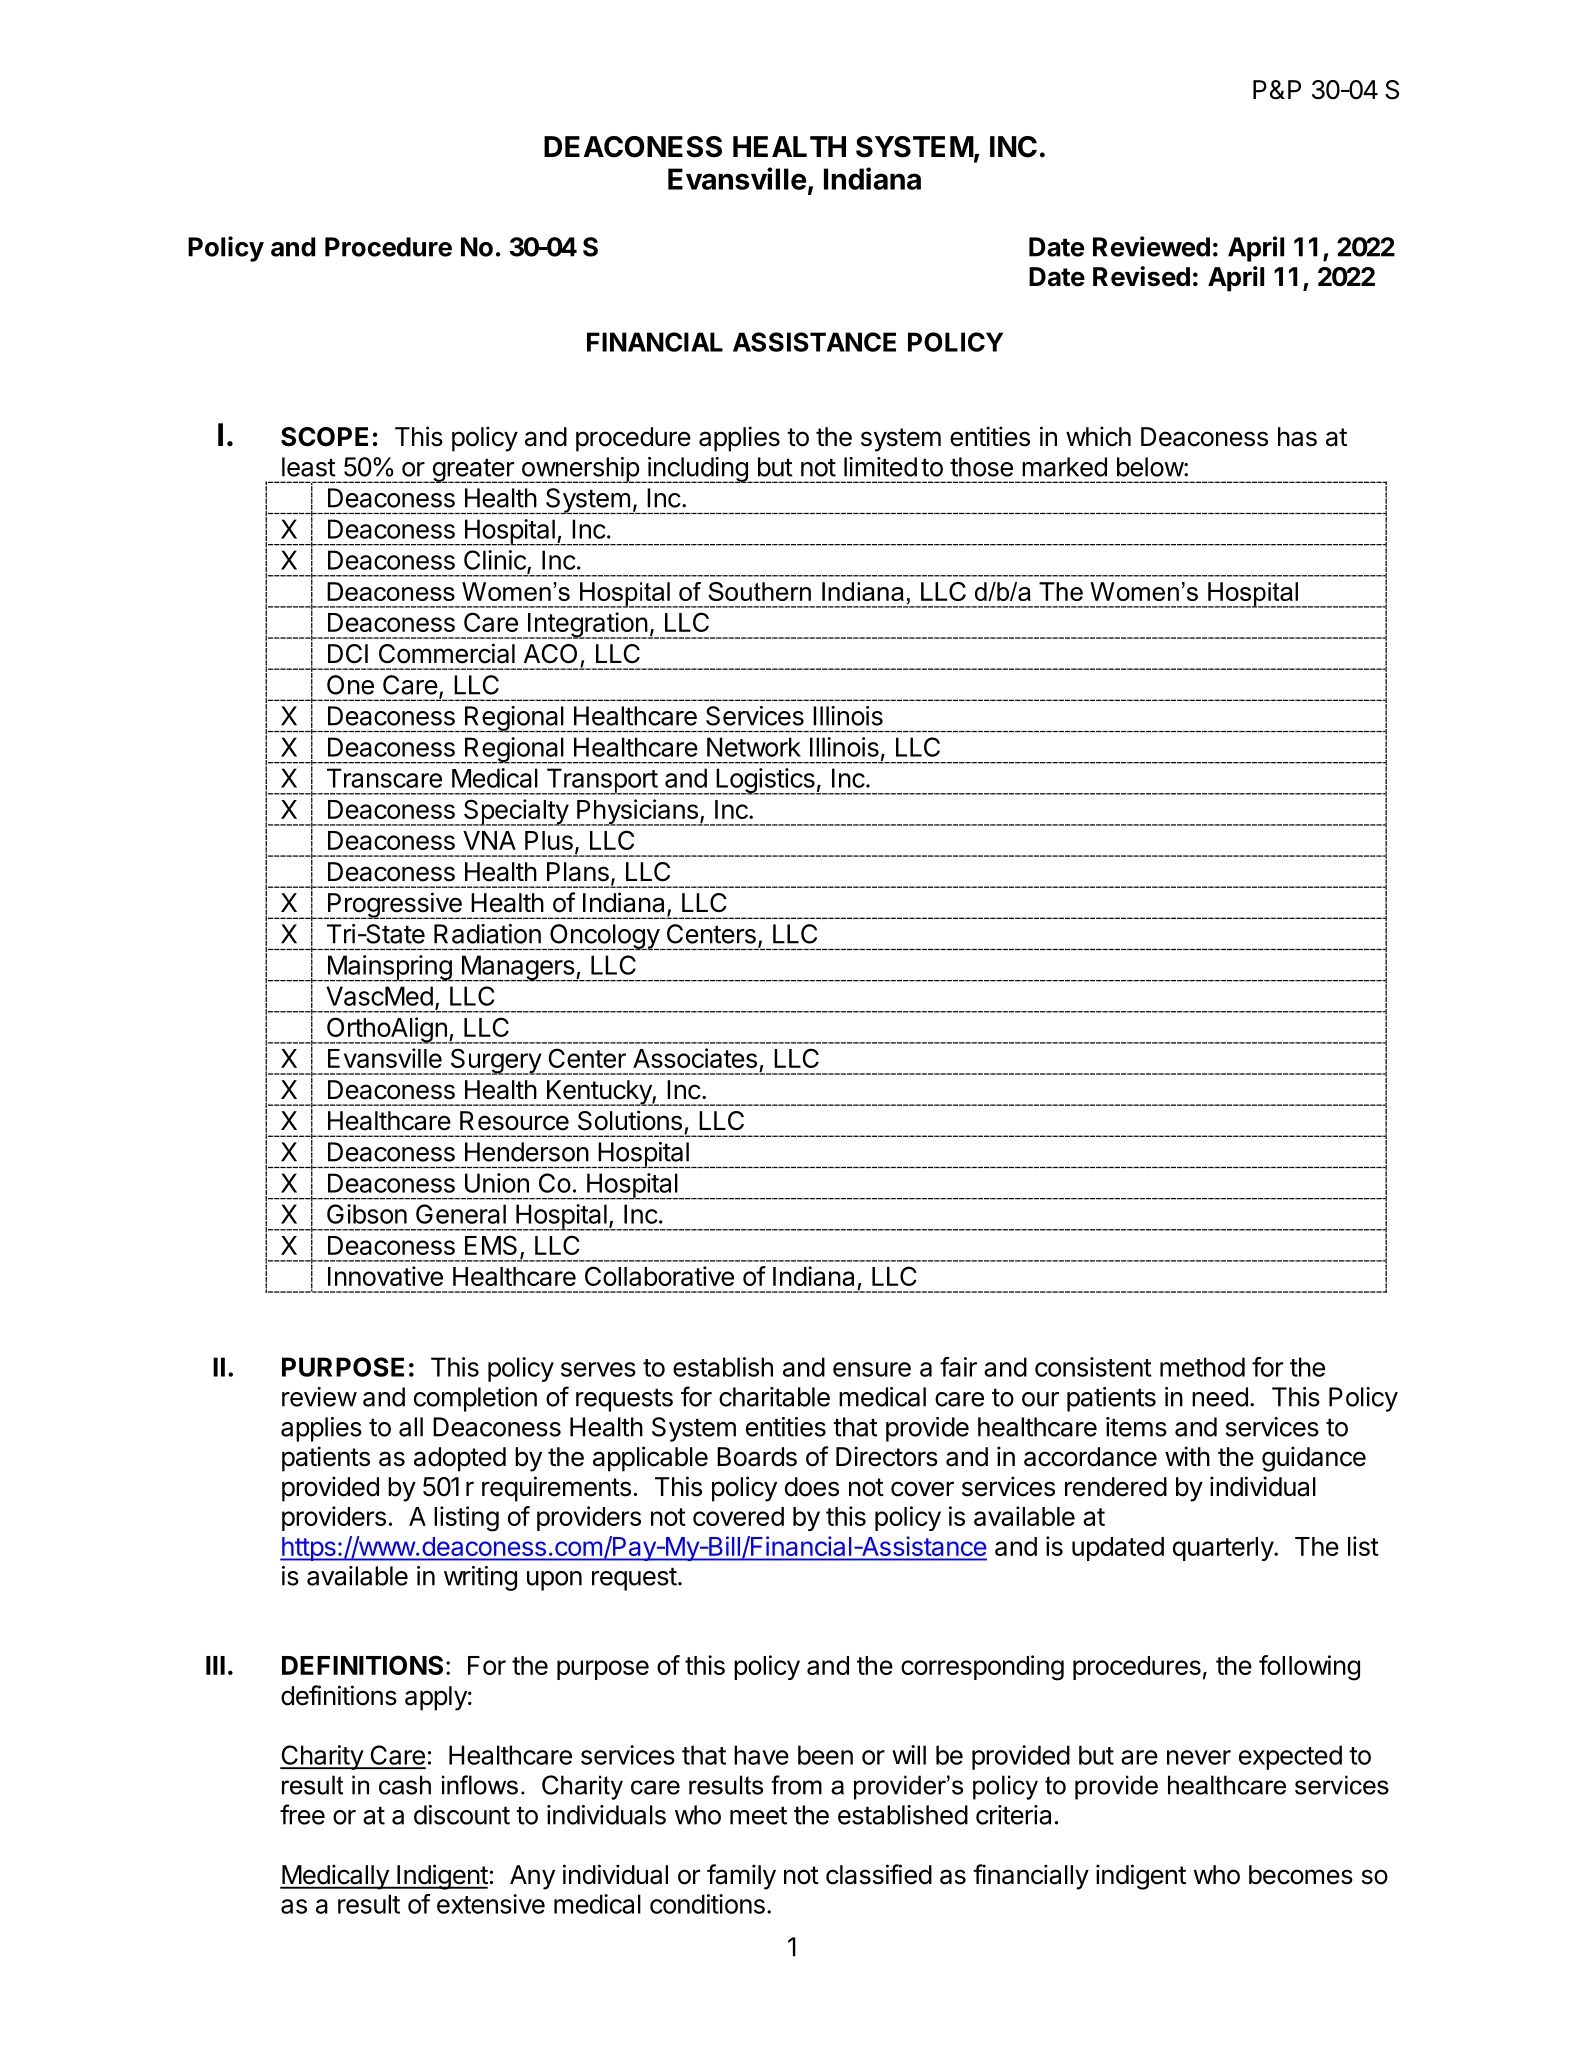  Describe the element at coordinates (1301, 1875) in the page. I see `becomes` at that location.
